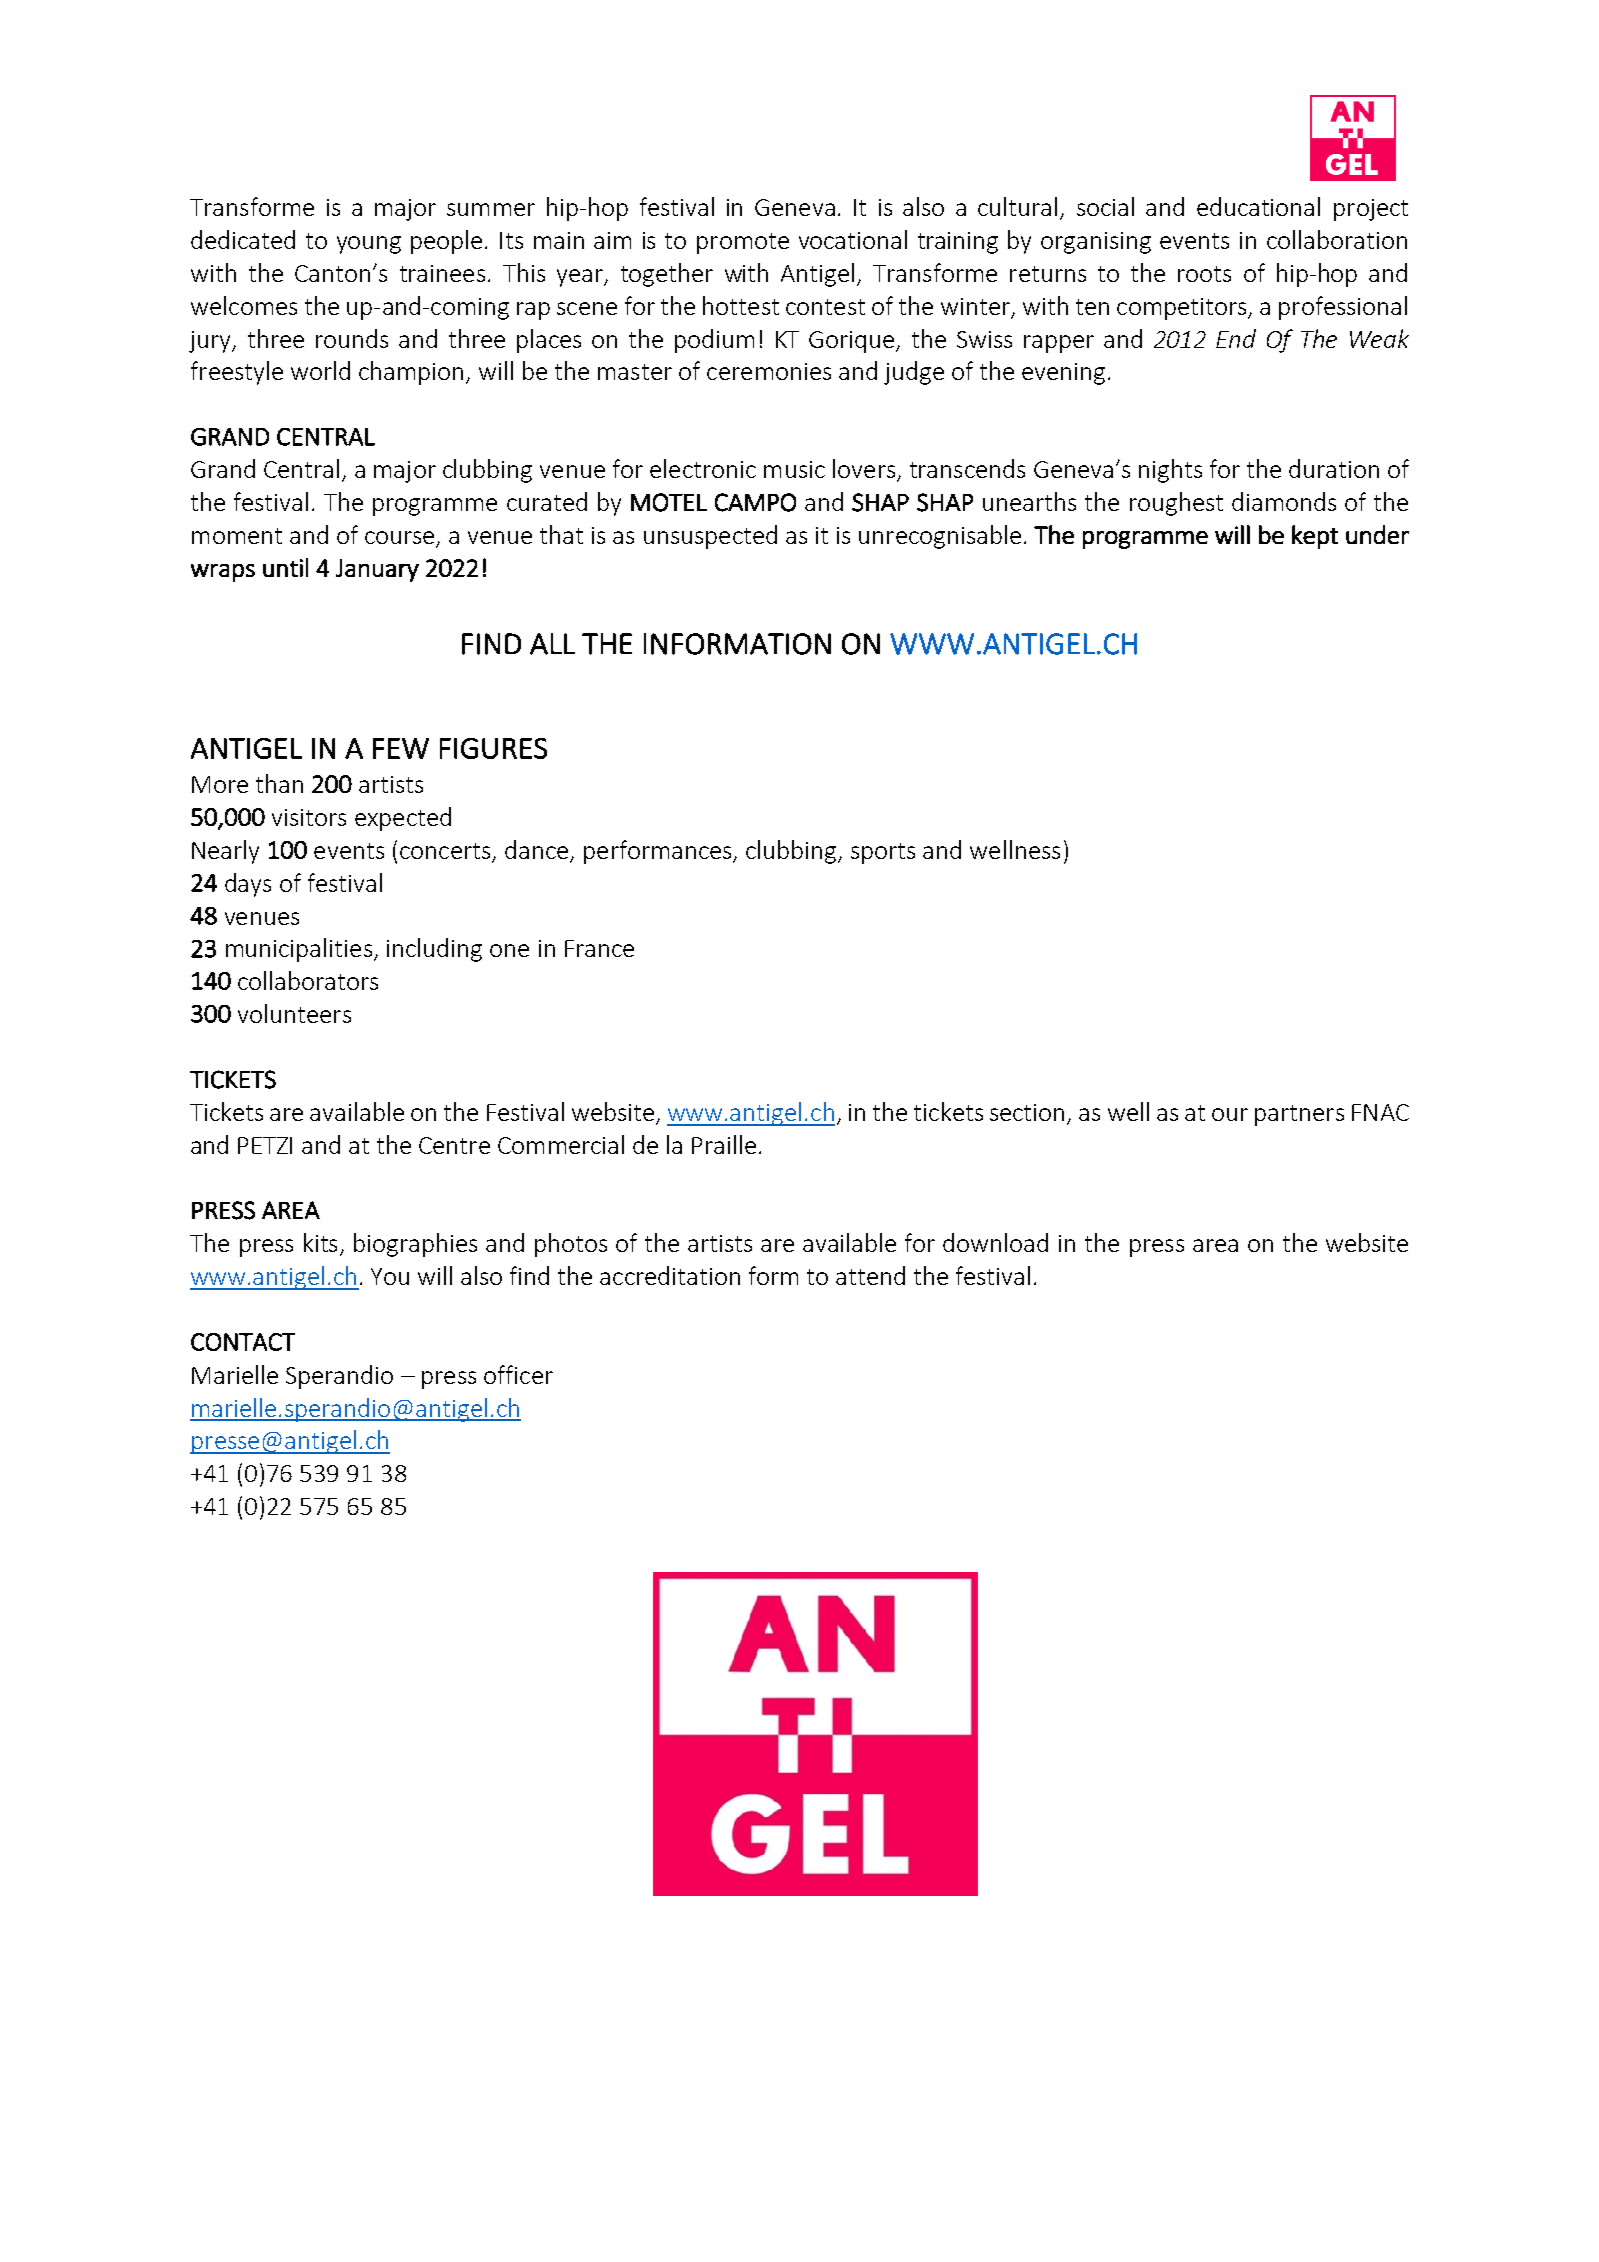 The height and width of the document is (2262, 1599). I want to click on young, so click(369, 245).
